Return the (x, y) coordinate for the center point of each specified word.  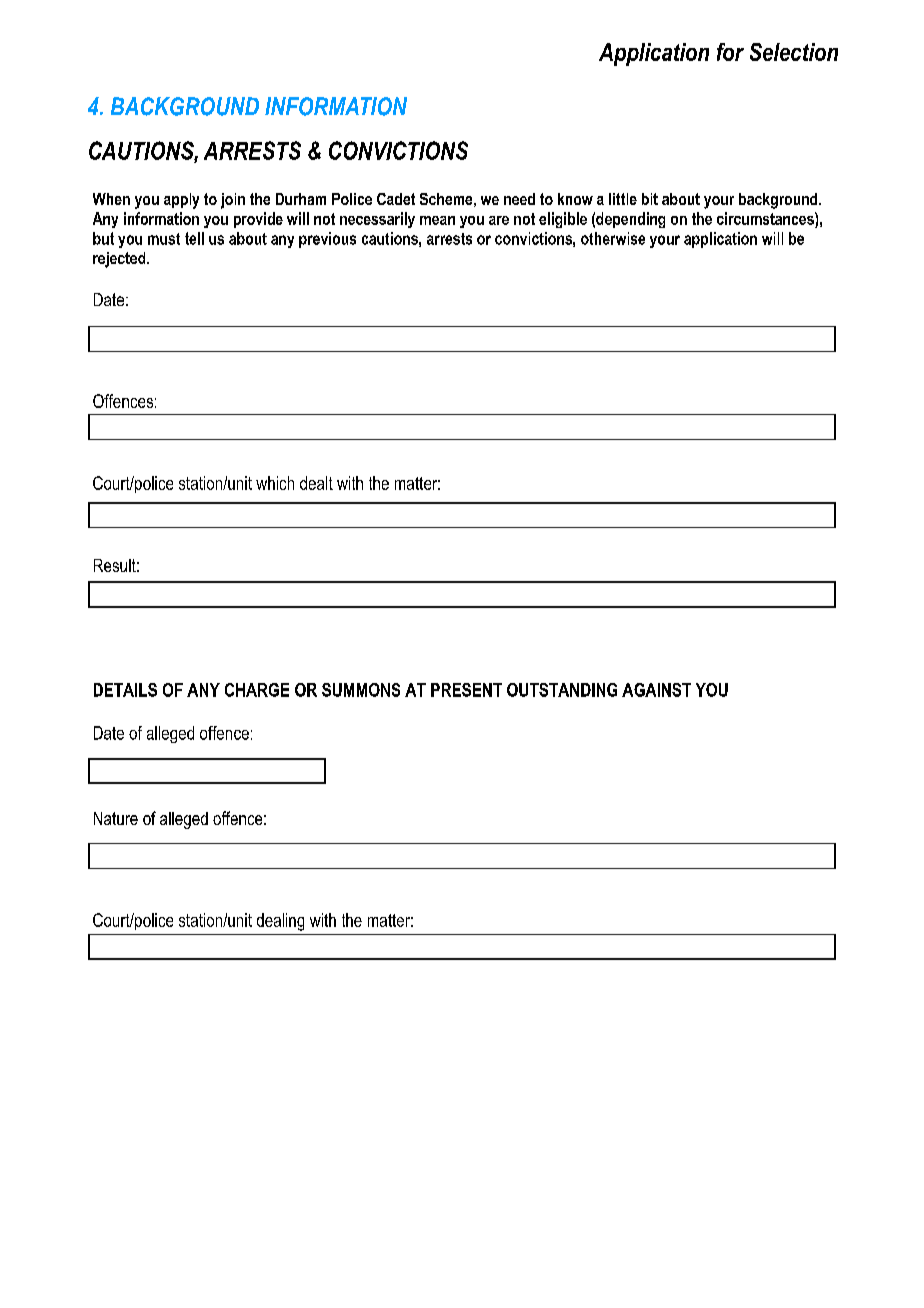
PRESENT (466, 690)
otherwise (613, 238)
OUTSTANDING (562, 690)
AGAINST (656, 690)
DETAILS (125, 690)
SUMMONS (361, 690)
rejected (120, 260)
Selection (794, 52)
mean (437, 220)
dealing (280, 922)
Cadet (396, 199)
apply (181, 201)
